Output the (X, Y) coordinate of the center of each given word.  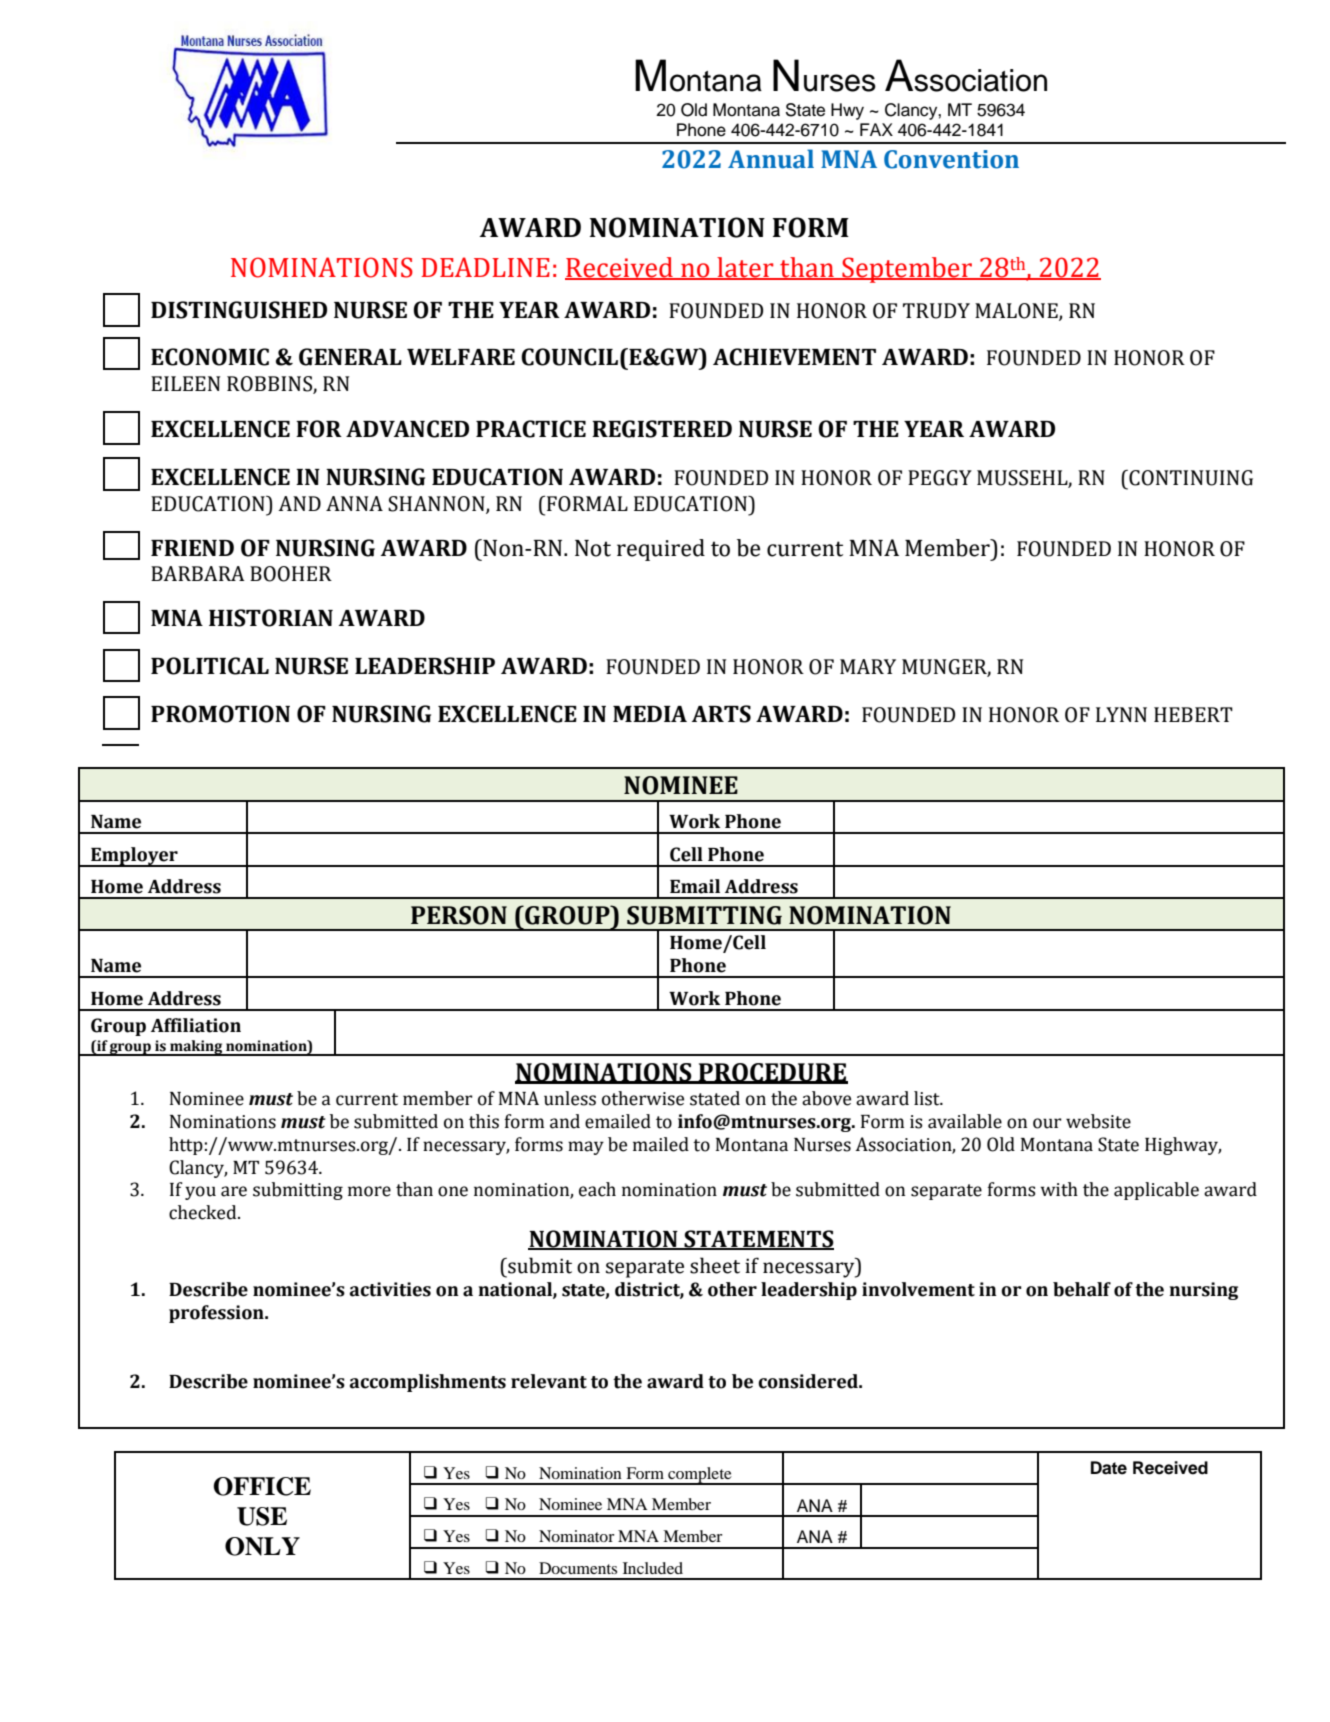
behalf (1082, 1289)
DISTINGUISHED (239, 310)
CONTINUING (1190, 478)
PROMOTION (220, 714)
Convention (951, 159)
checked (204, 1212)
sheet (715, 1265)
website (1098, 1121)
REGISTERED (662, 429)
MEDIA (650, 714)
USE (262, 1516)
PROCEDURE (772, 1073)
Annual (771, 159)
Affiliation (196, 1025)
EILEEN (185, 383)
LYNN (1121, 714)
